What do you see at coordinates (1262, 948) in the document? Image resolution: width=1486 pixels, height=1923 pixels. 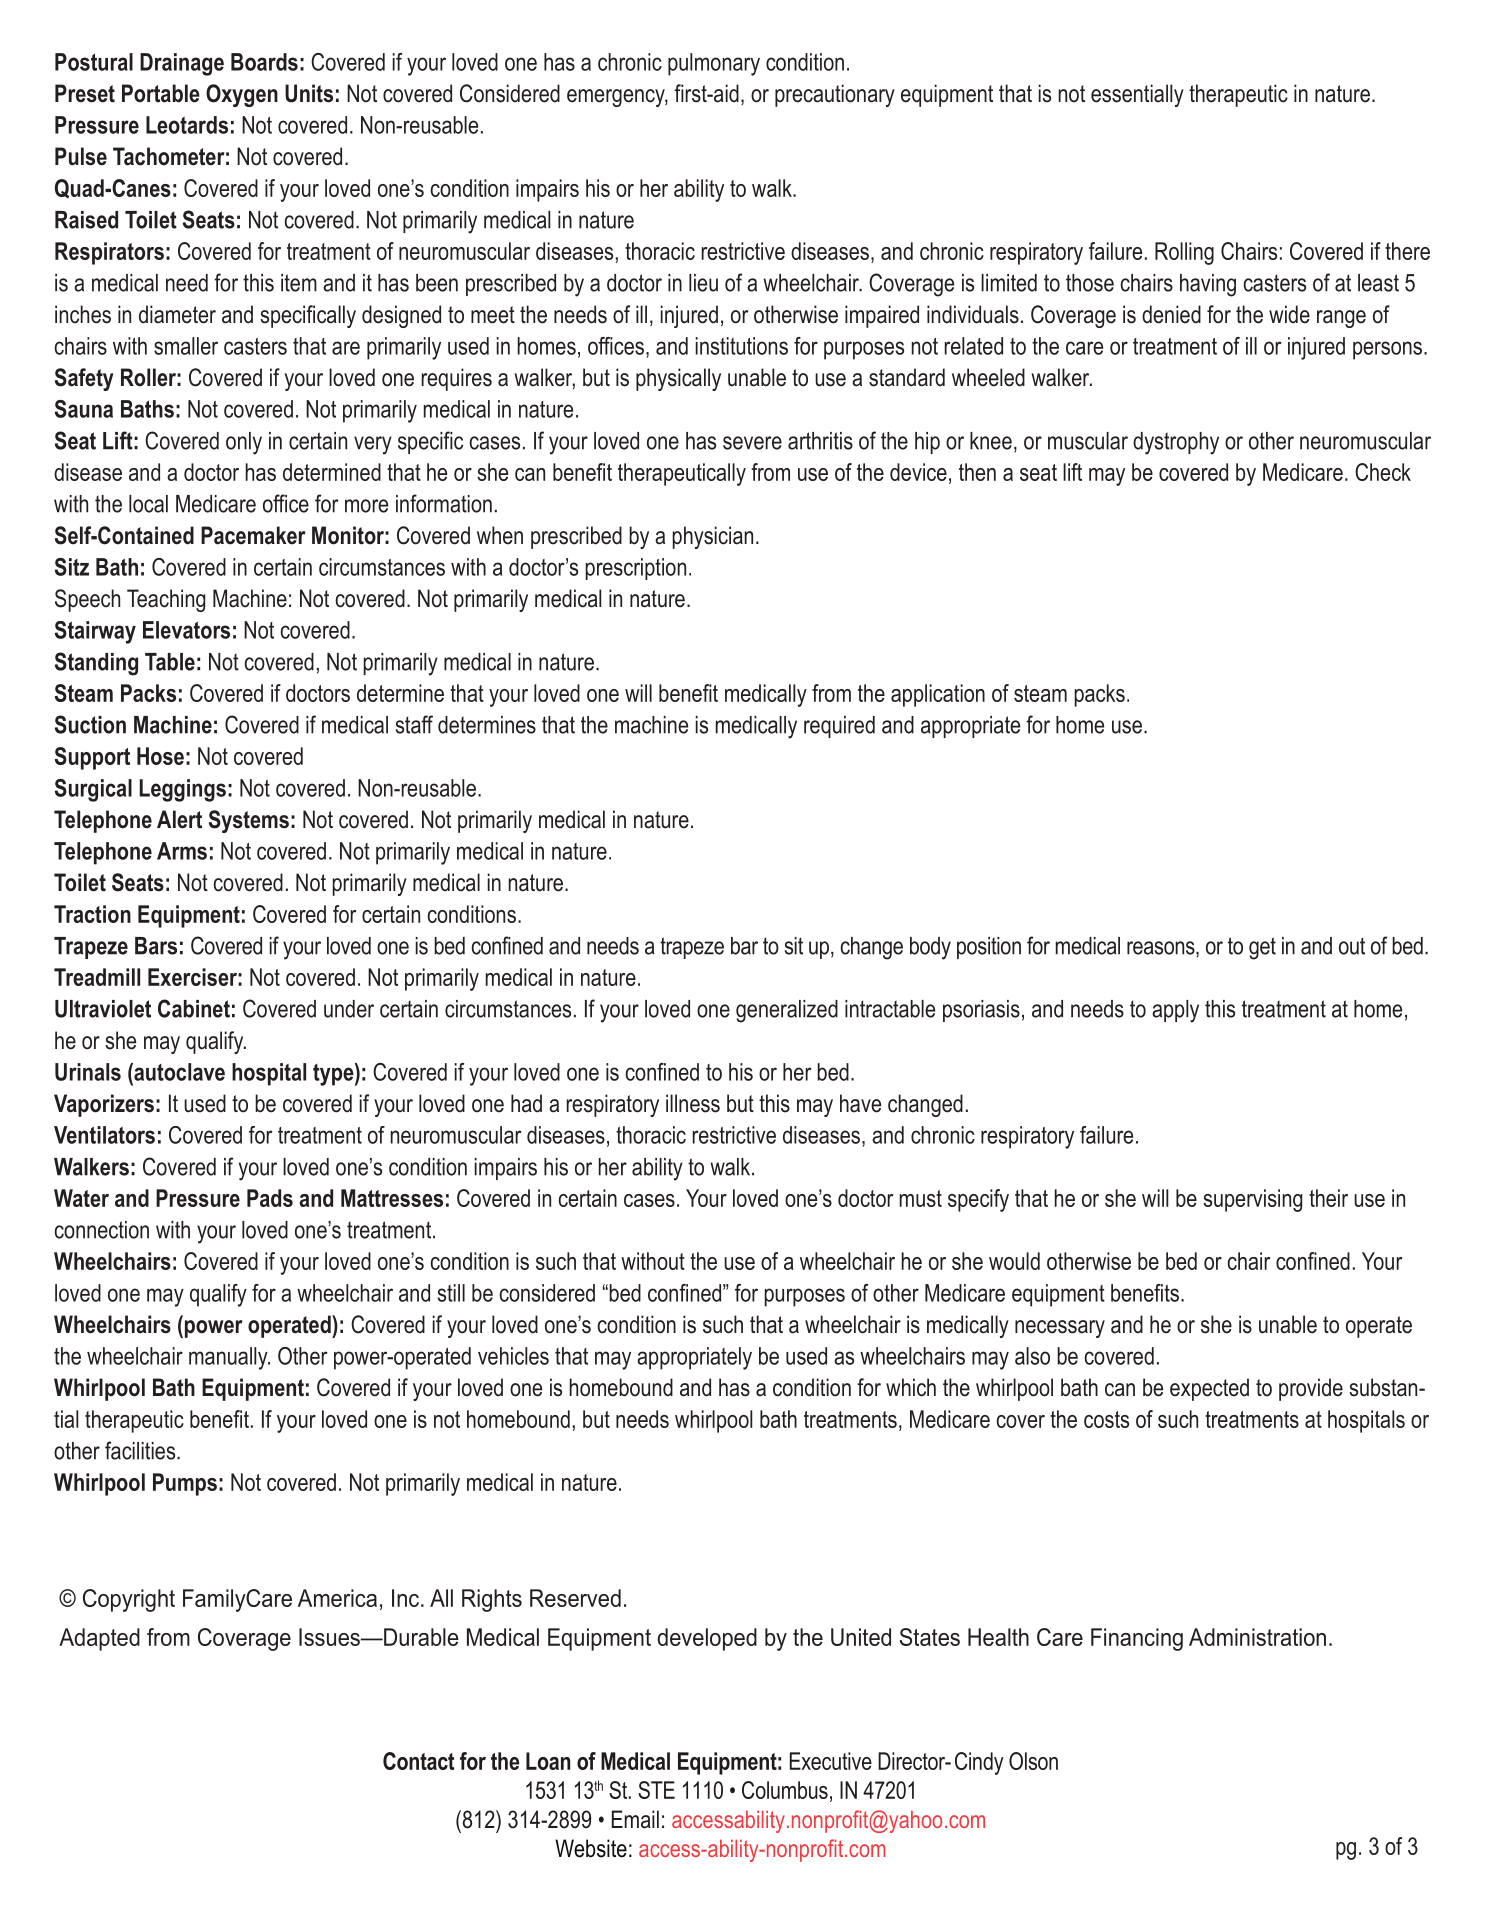 I see `get` at bounding box center [1262, 948].
